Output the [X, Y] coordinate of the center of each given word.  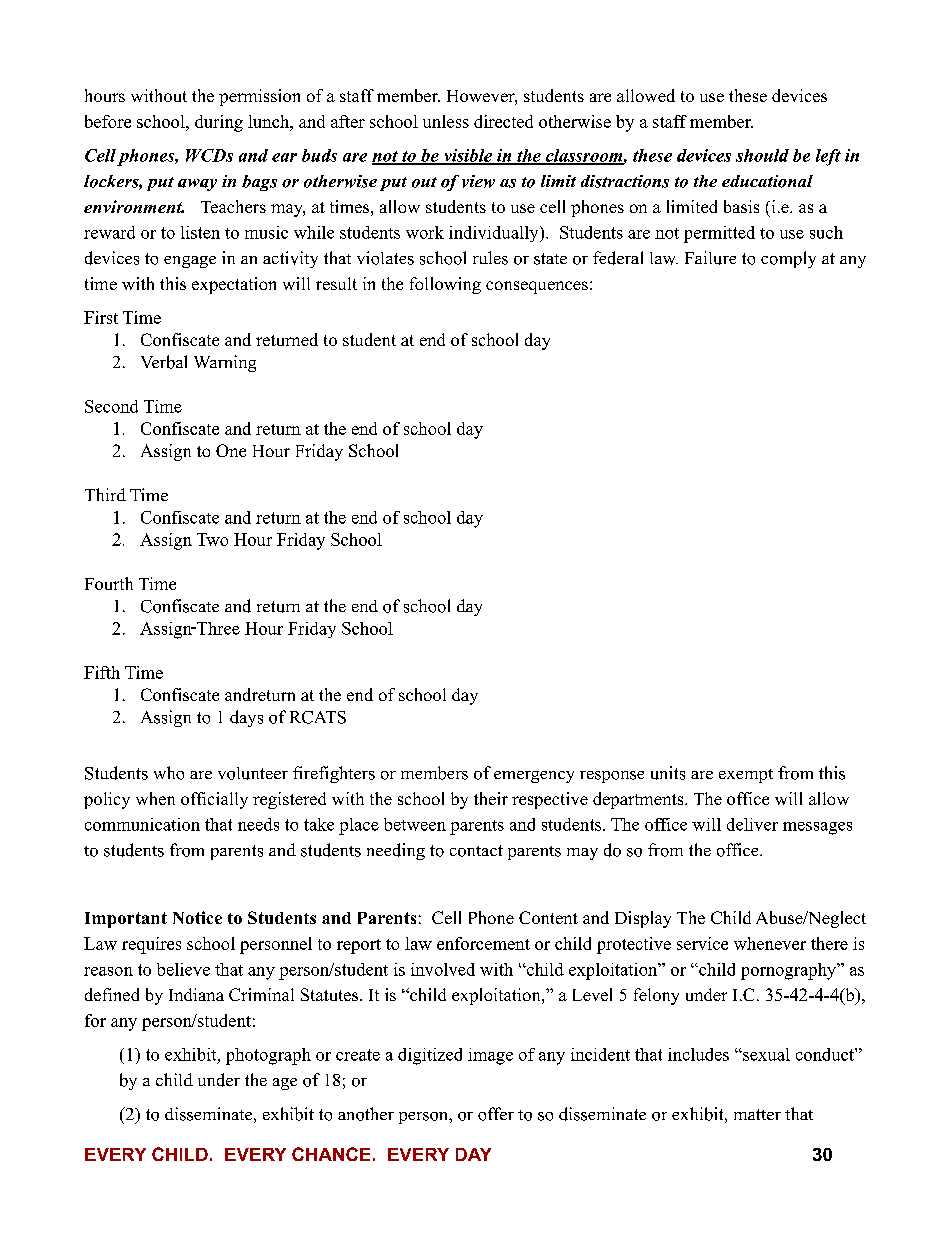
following [445, 285]
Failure [710, 258]
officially [214, 800]
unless [446, 121]
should [762, 155]
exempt [746, 776]
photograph [268, 1056]
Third [105, 494]
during [219, 123]
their [491, 798]
